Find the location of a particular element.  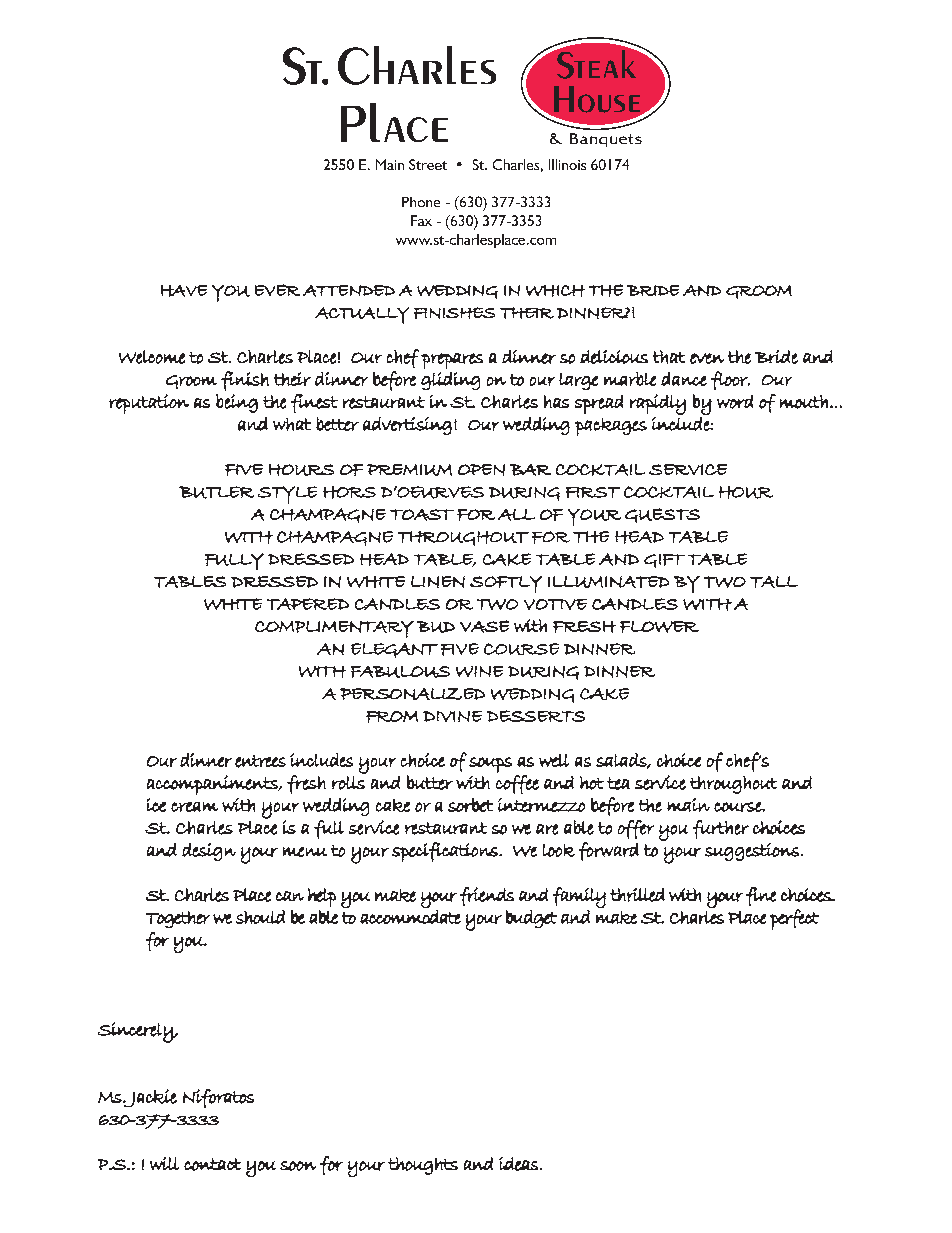

TAPERED is located at coordinates (308, 604).
